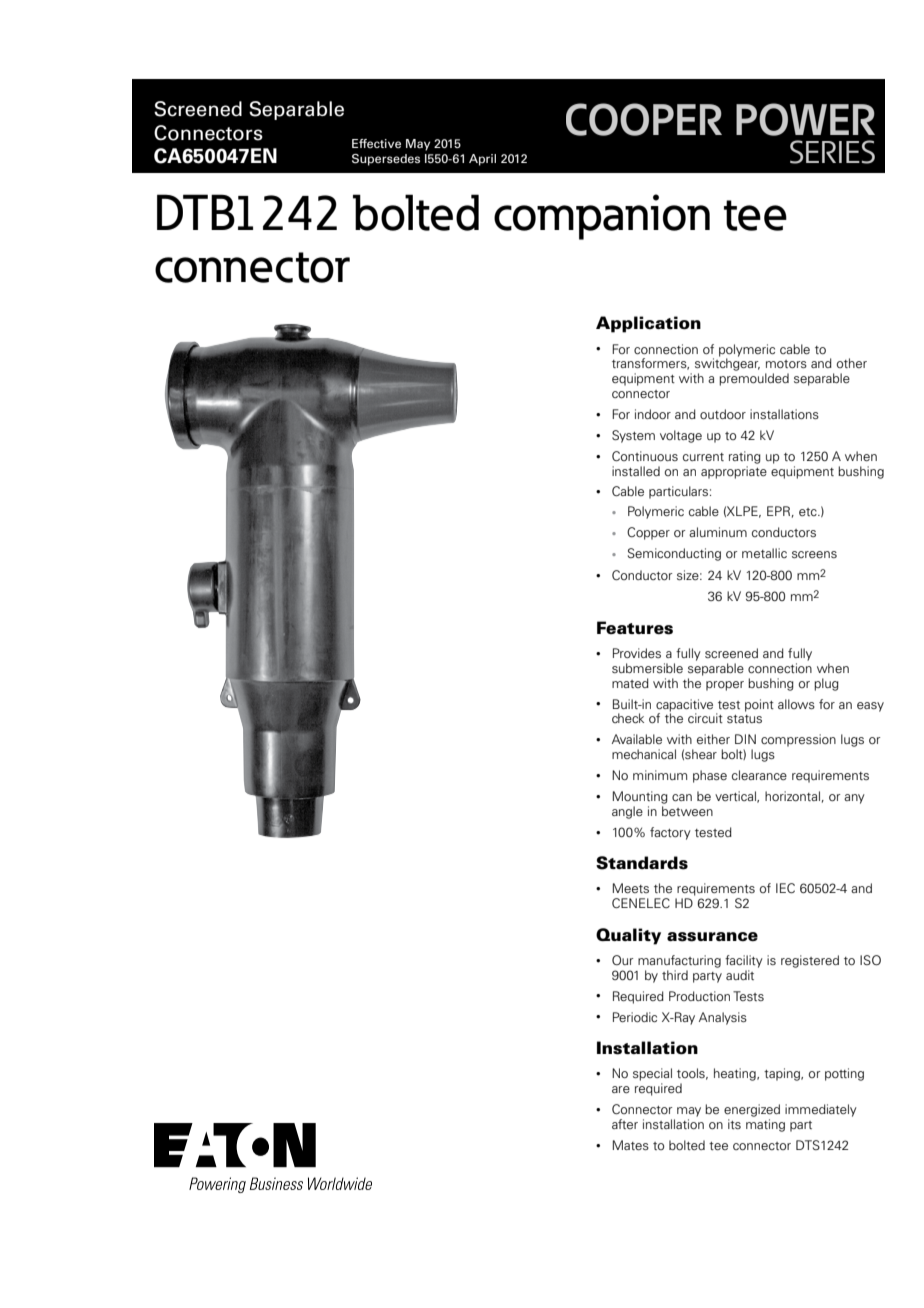 The width and height of the document is (924, 1308). What do you see at coordinates (644, 119) in the document?
I see `COOPER` at bounding box center [644, 119].
